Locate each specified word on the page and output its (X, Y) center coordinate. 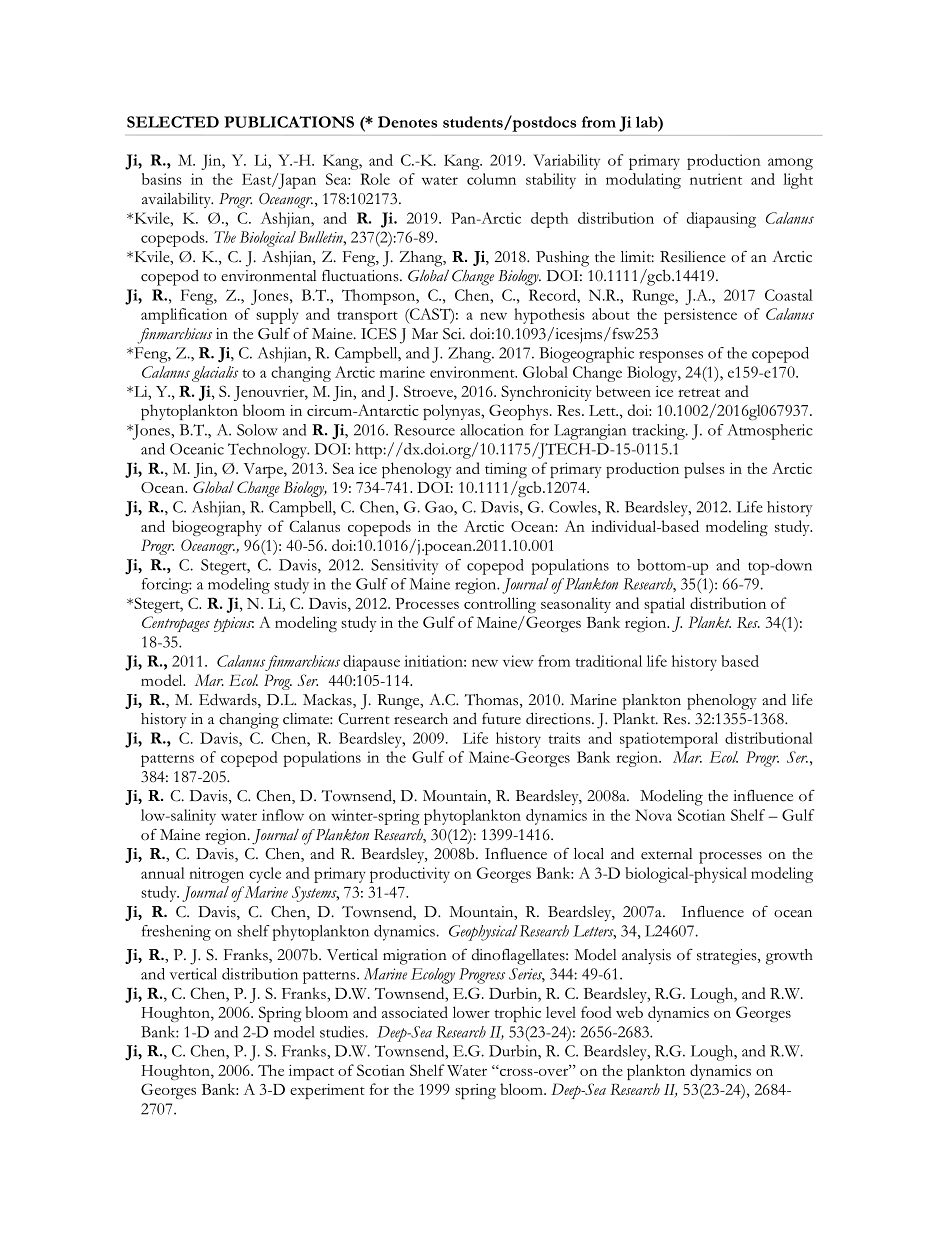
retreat (699, 392)
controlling (500, 605)
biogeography (217, 528)
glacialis (215, 374)
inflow (283, 815)
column (491, 179)
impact (311, 1072)
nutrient (716, 179)
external (667, 854)
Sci (453, 334)
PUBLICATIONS (289, 122)
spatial (664, 605)
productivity (410, 875)
